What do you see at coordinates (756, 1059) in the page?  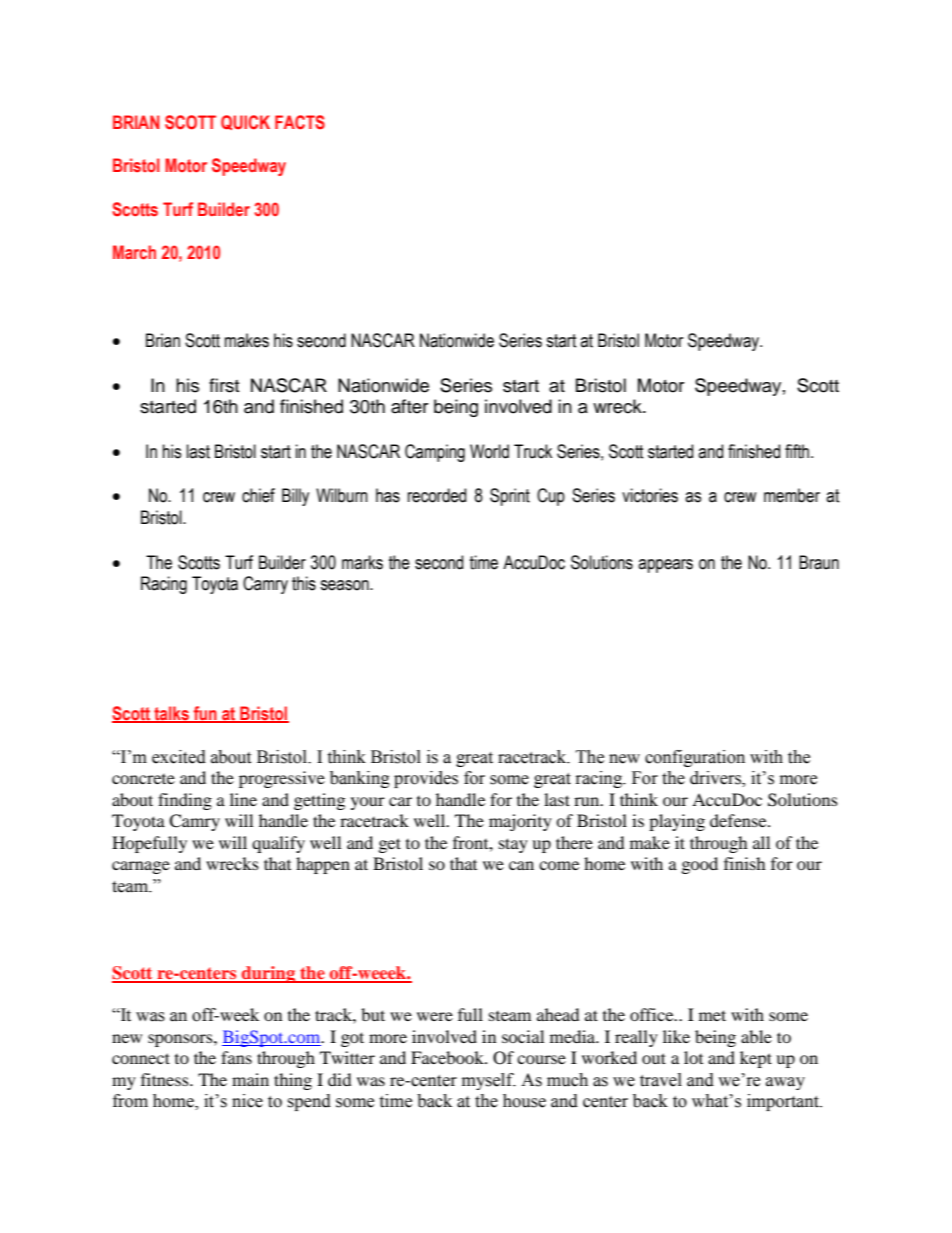 I see `kept` at bounding box center [756, 1059].
